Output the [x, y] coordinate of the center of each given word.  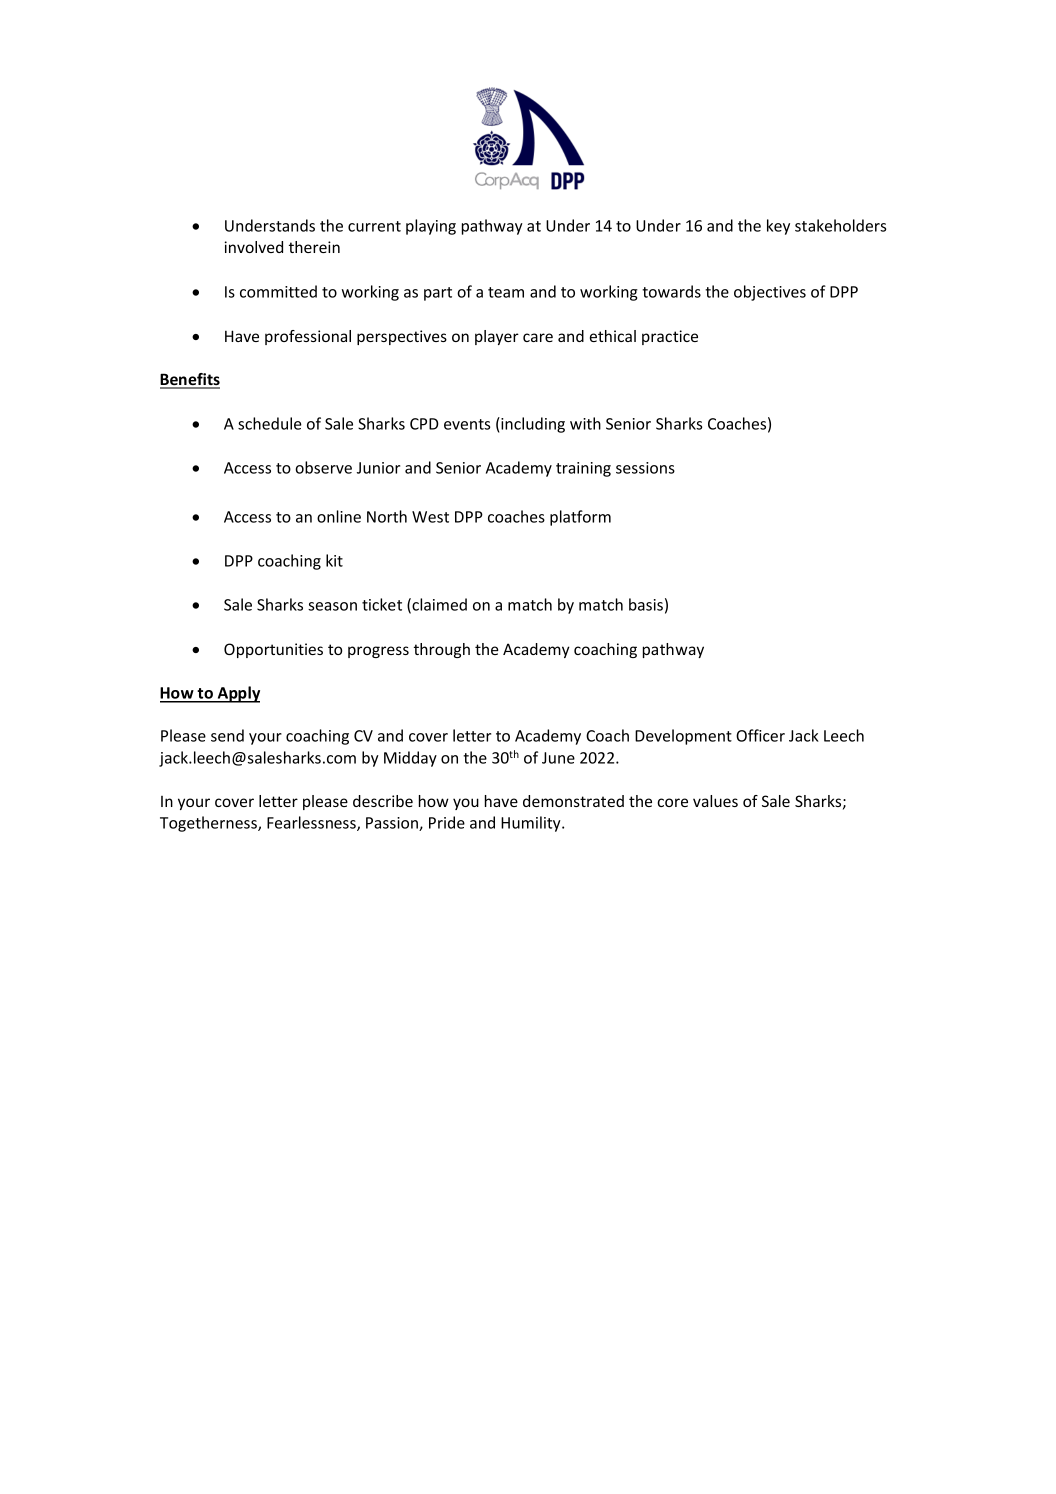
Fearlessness [312, 823]
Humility [532, 824]
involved [254, 247]
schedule [270, 423]
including [532, 425]
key [778, 227]
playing [431, 227]
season [332, 606]
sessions [645, 468]
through [442, 650]
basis [646, 604]
